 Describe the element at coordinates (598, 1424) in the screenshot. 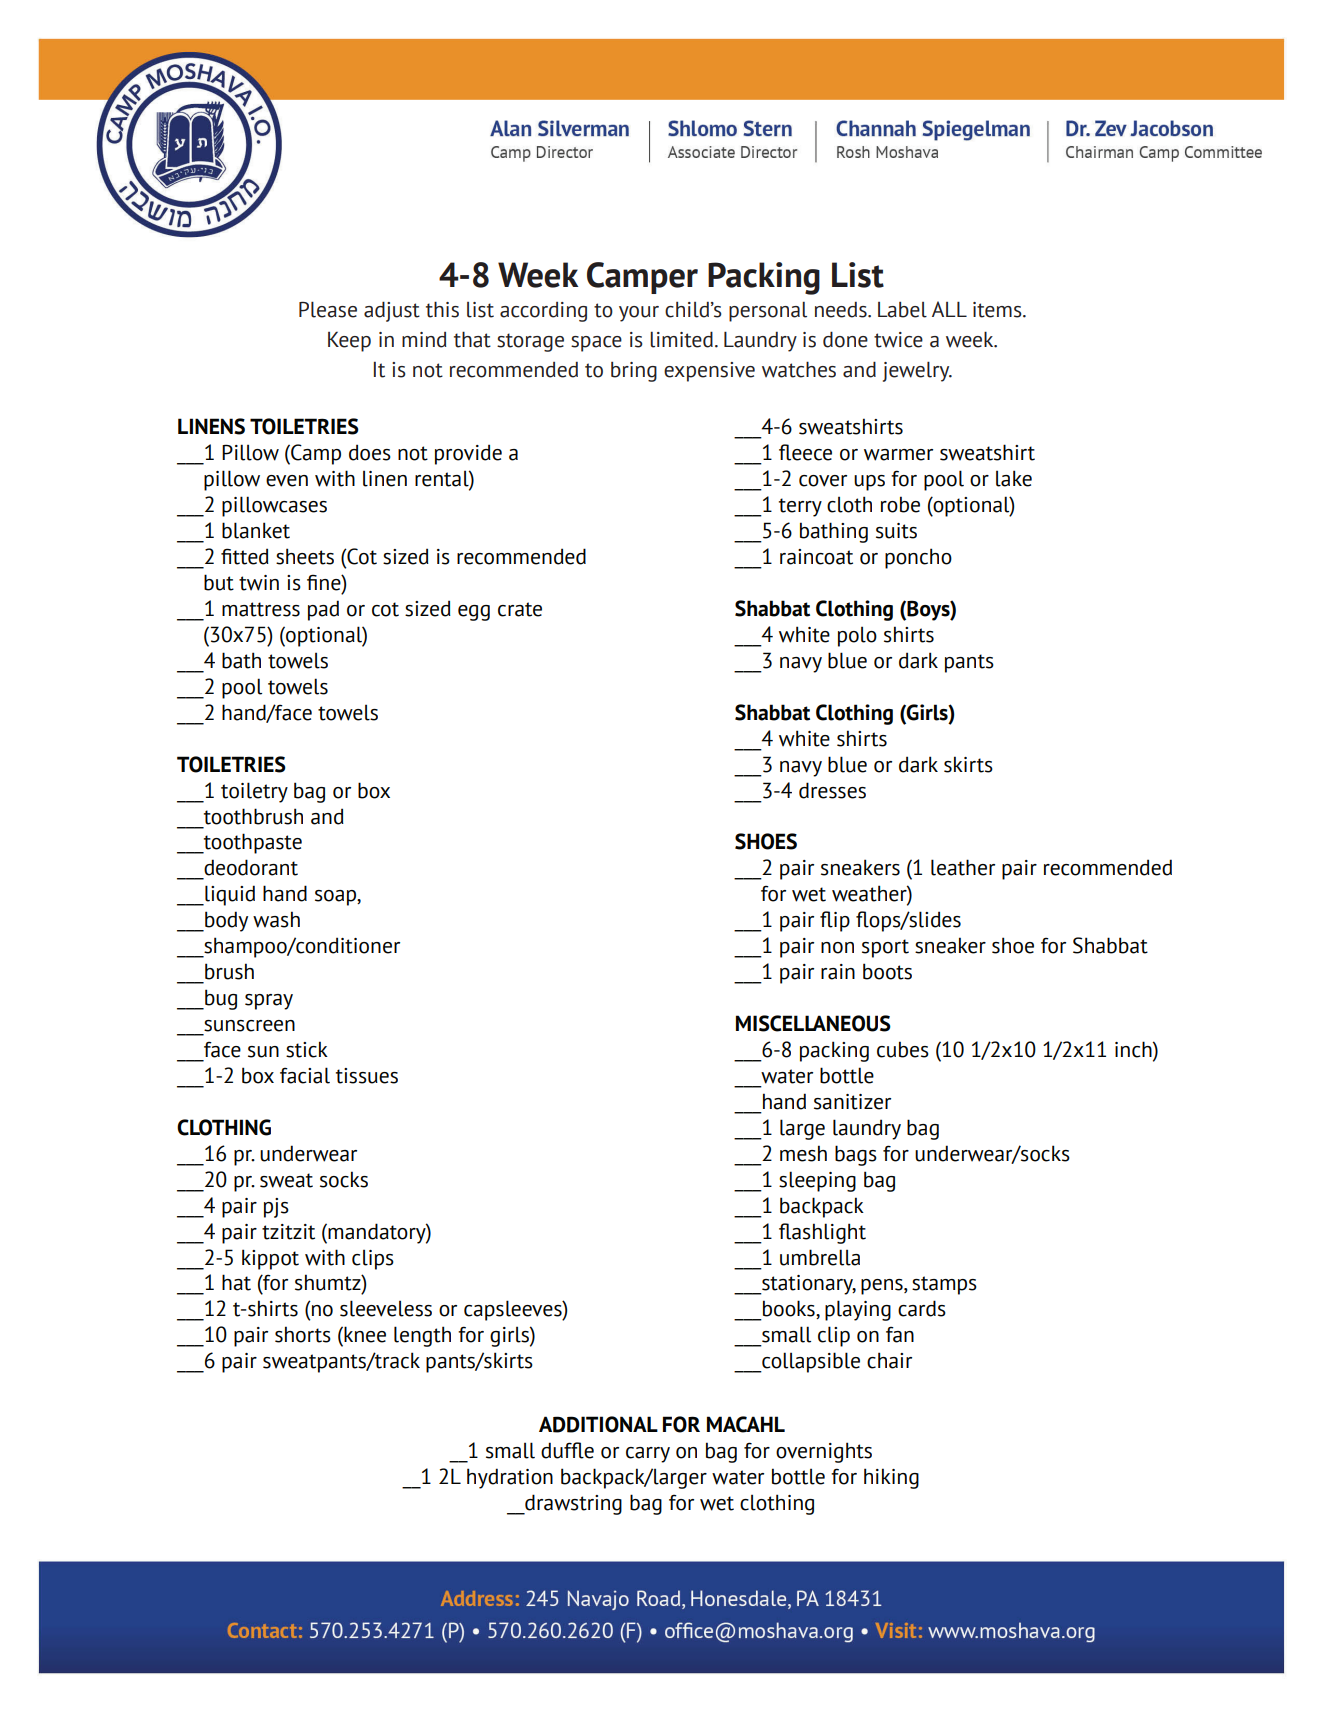

I see `ADDITIONAL` at that location.
